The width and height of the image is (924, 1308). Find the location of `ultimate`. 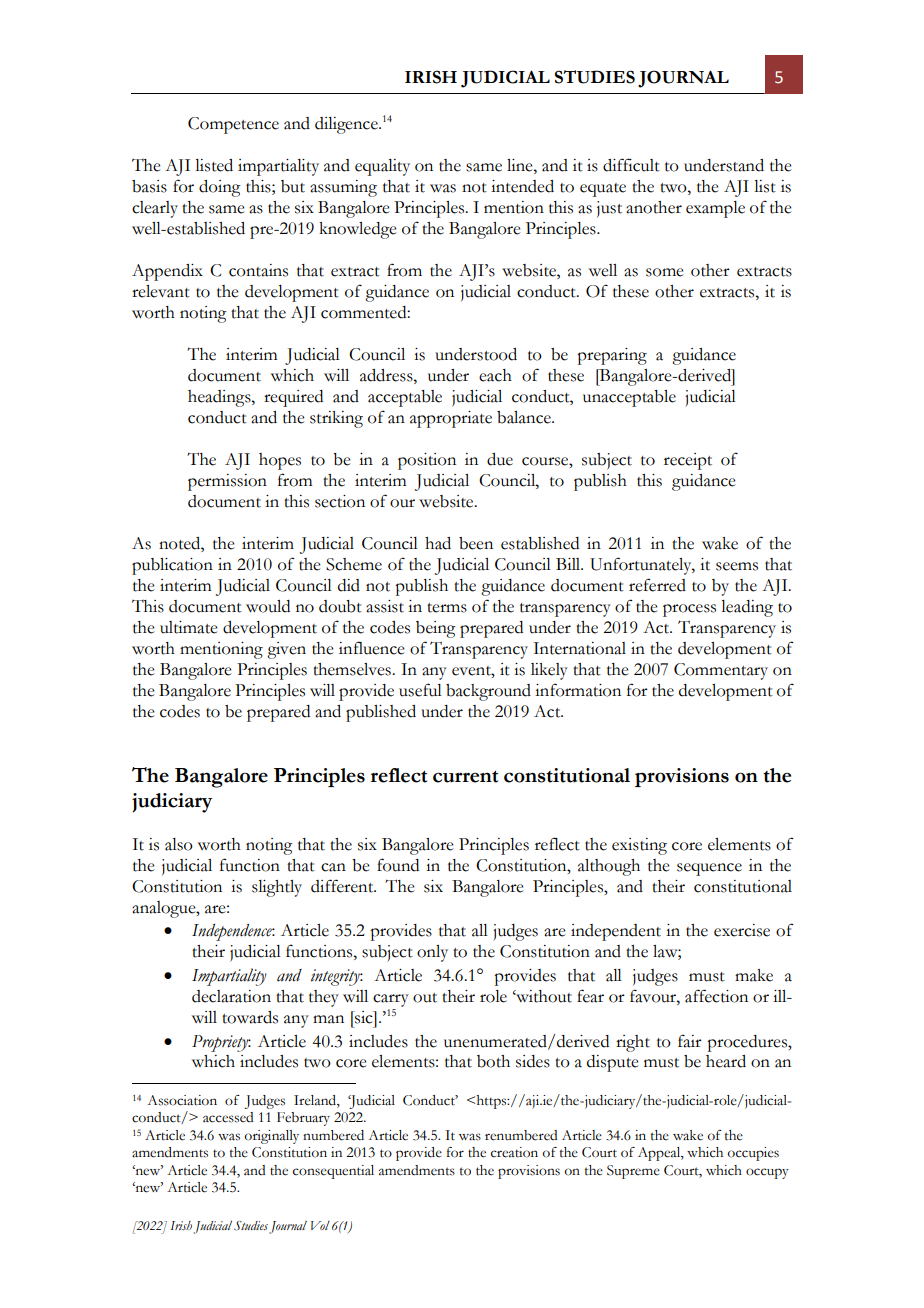

ultimate is located at coordinates (189, 627).
